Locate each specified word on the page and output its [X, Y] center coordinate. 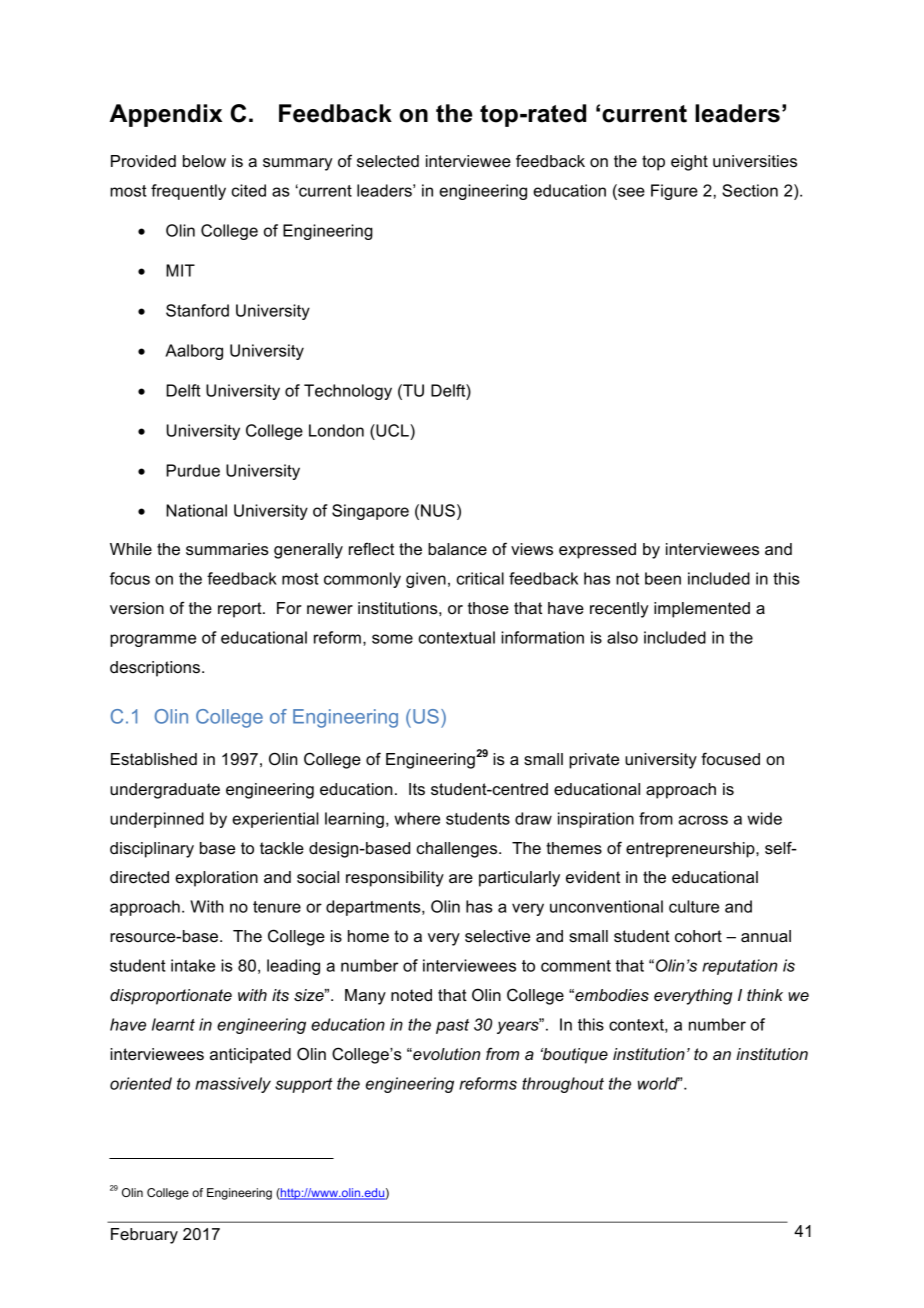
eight [689, 163]
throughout [563, 1085]
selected [388, 161]
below [204, 161]
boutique [574, 1056]
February [144, 1236]
